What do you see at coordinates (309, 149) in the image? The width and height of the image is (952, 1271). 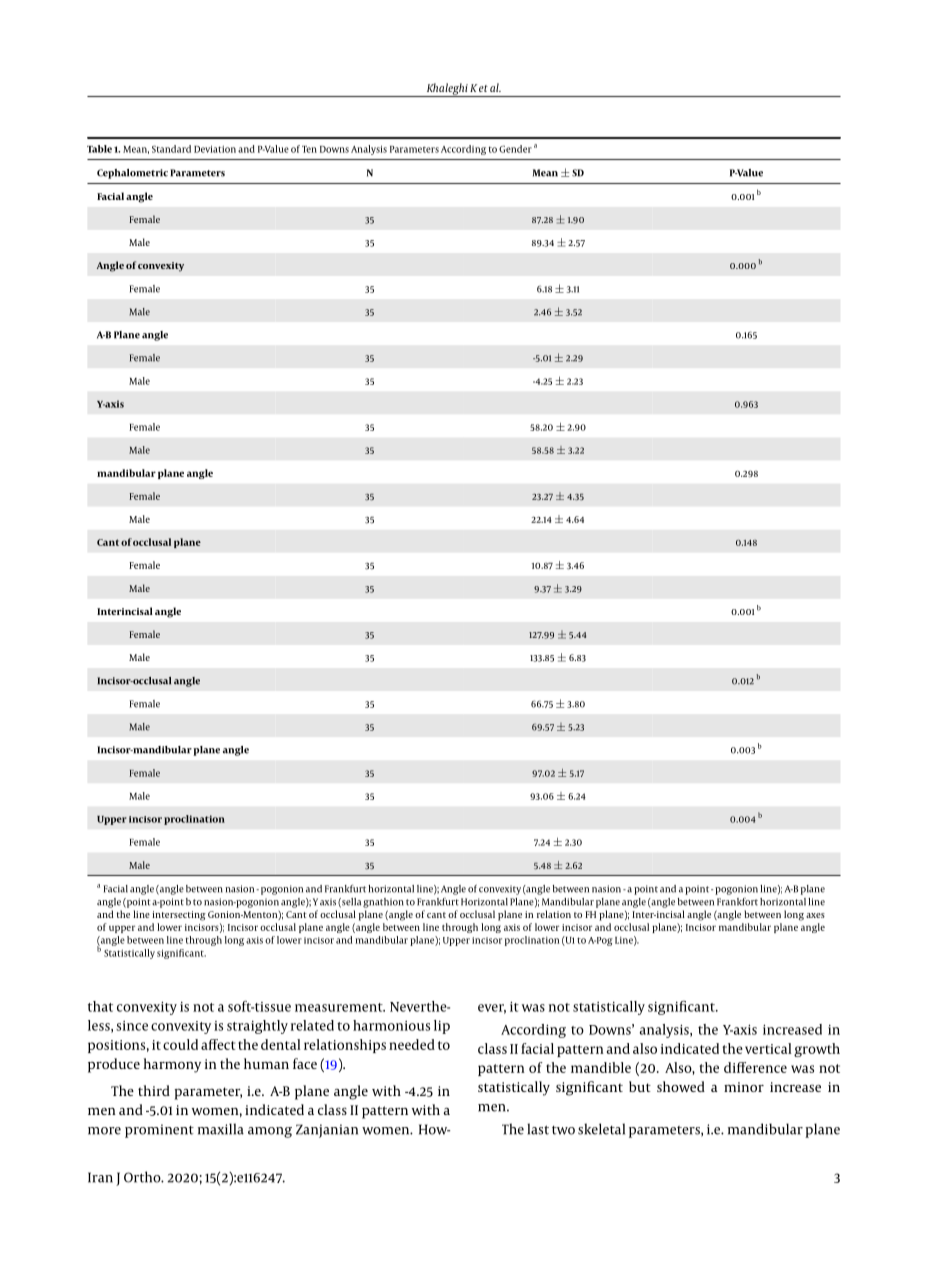 I see `Ten` at bounding box center [309, 149].
